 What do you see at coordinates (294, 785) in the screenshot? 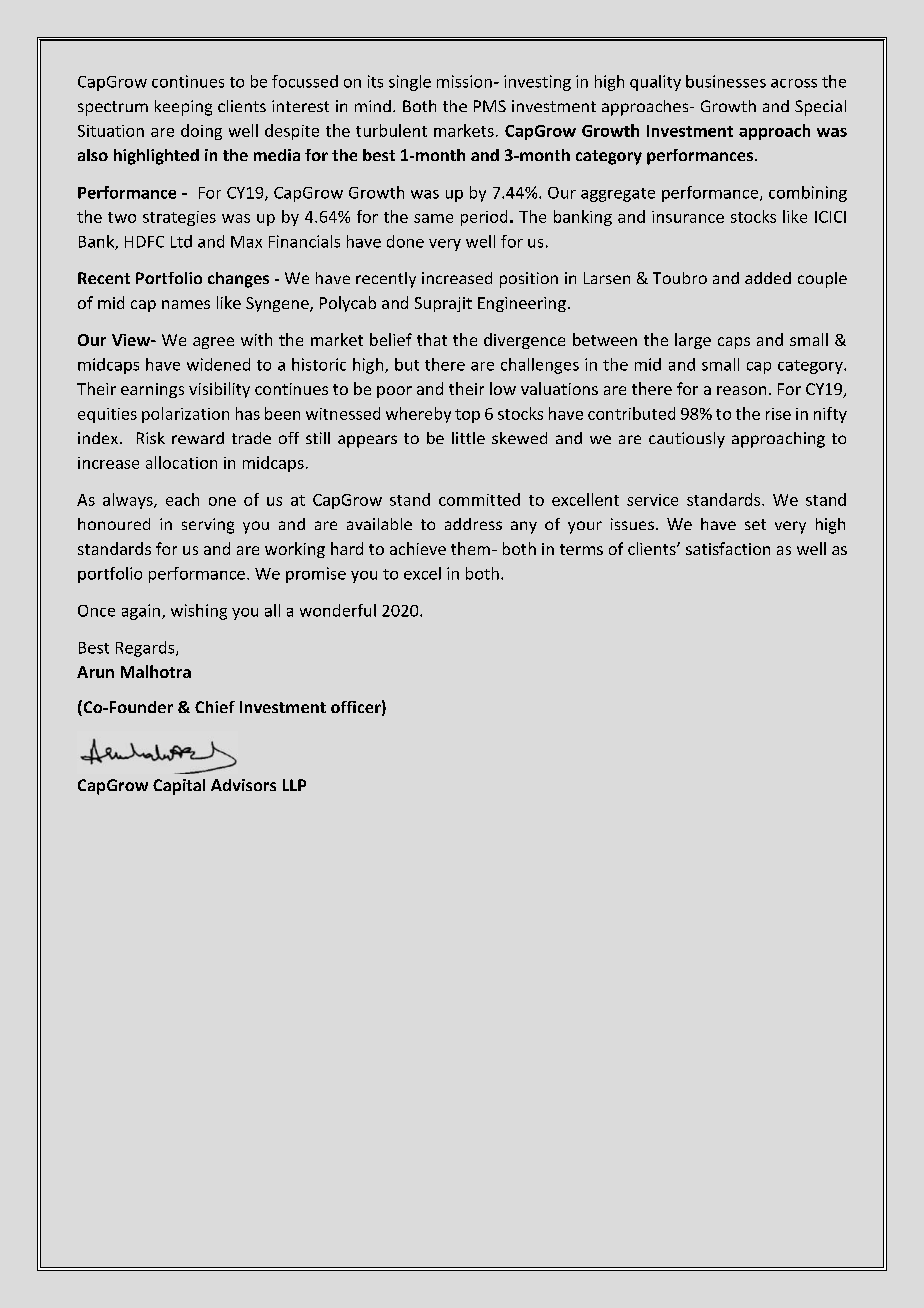
I see `LLP` at bounding box center [294, 785].
